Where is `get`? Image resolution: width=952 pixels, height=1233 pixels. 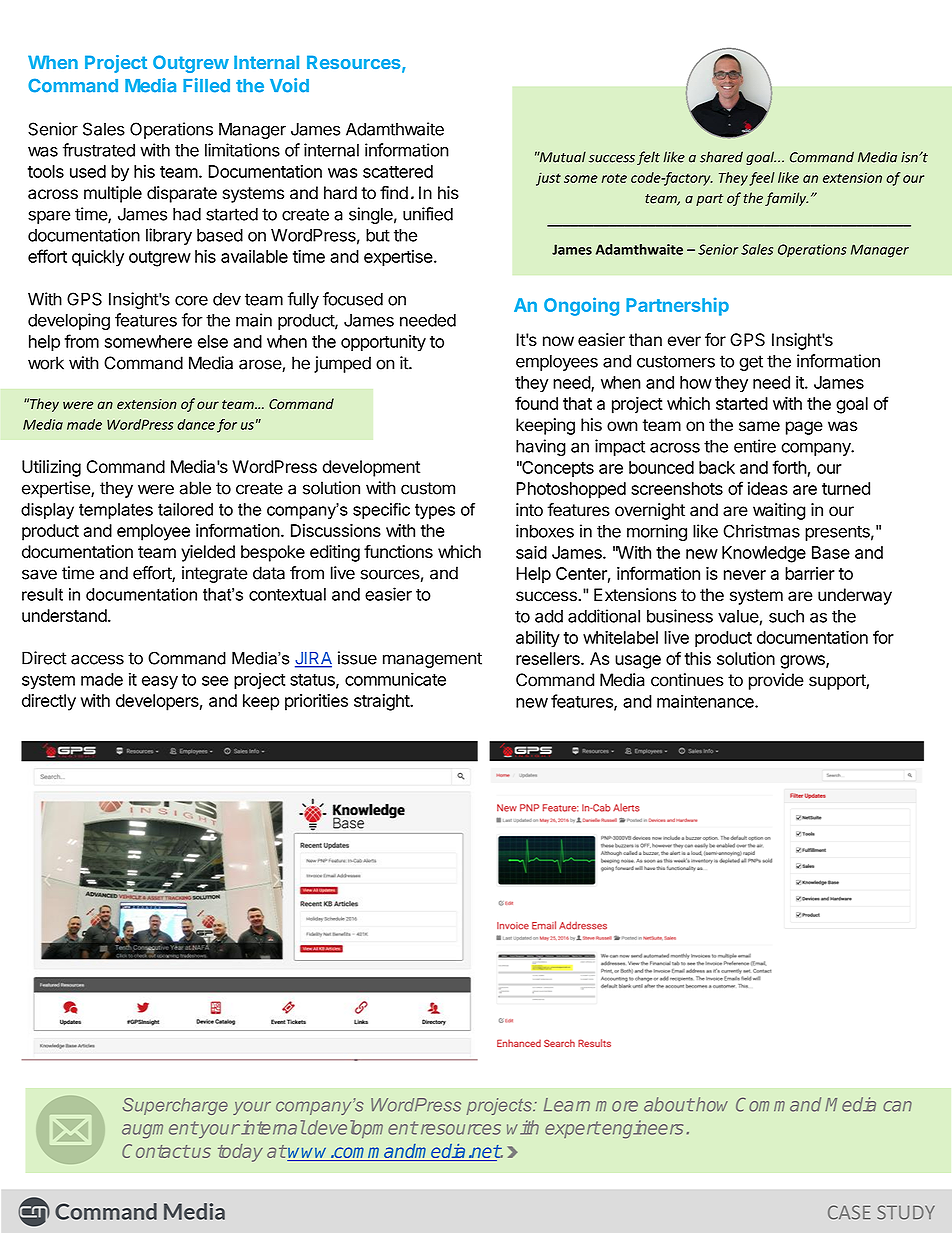 get is located at coordinates (751, 363).
